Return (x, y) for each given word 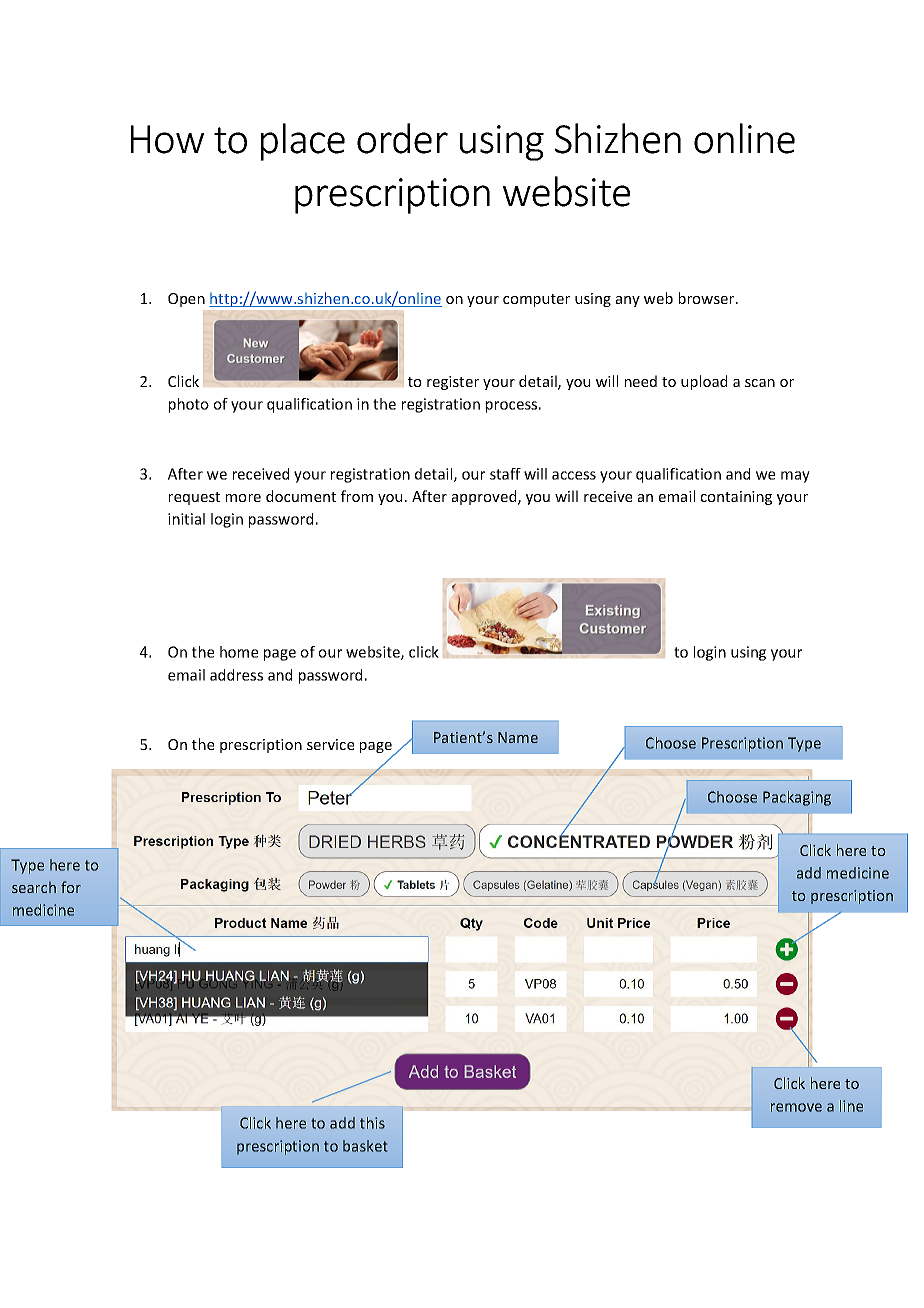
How (167, 139)
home (239, 652)
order (402, 138)
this (372, 1123)
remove (796, 1107)
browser (708, 298)
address (236, 675)
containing (736, 498)
